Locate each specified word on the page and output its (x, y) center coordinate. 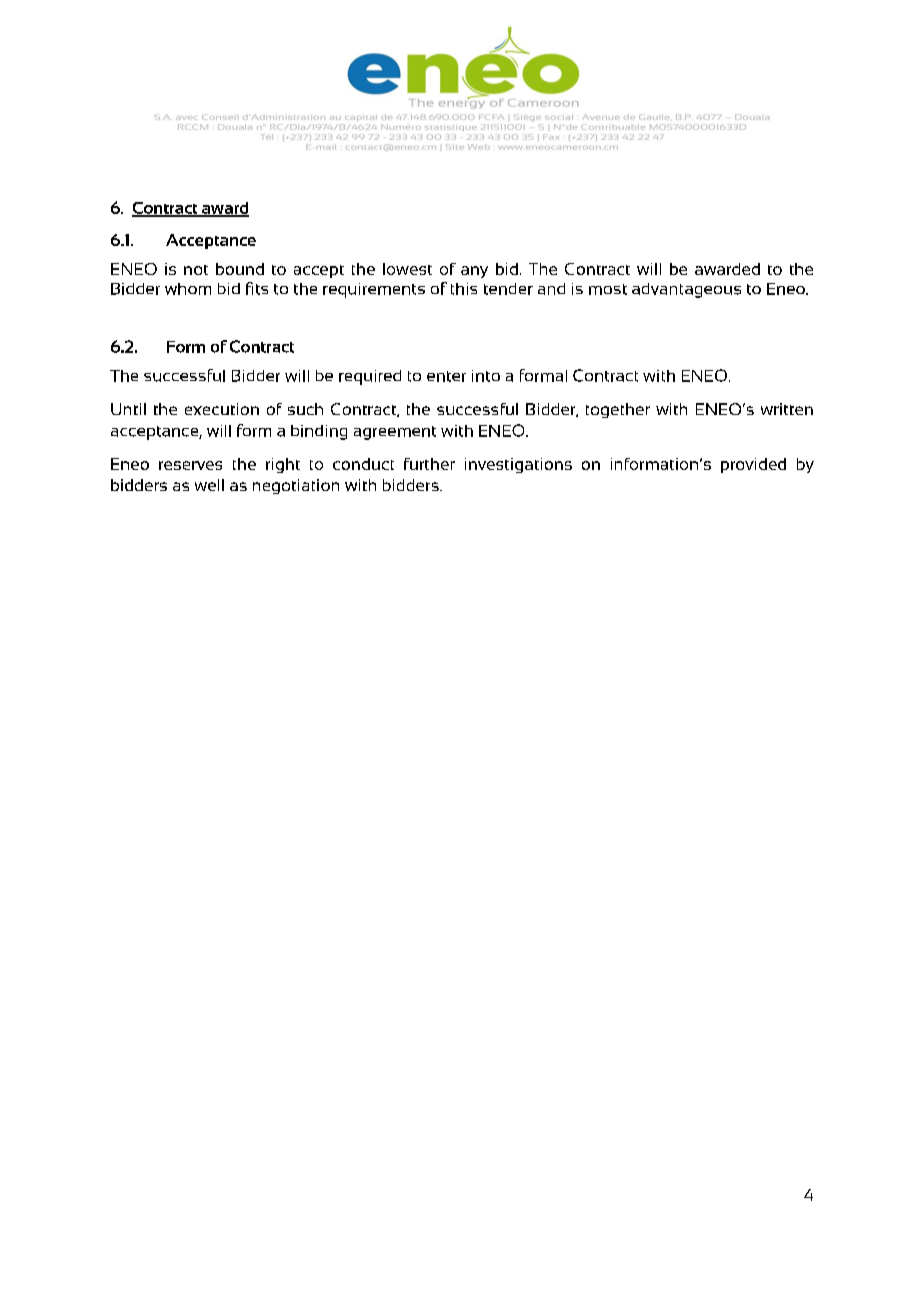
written (787, 409)
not (196, 270)
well (209, 485)
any (474, 272)
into (486, 376)
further (429, 464)
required (370, 377)
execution (222, 409)
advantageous (686, 290)
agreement (395, 433)
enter (446, 376)
